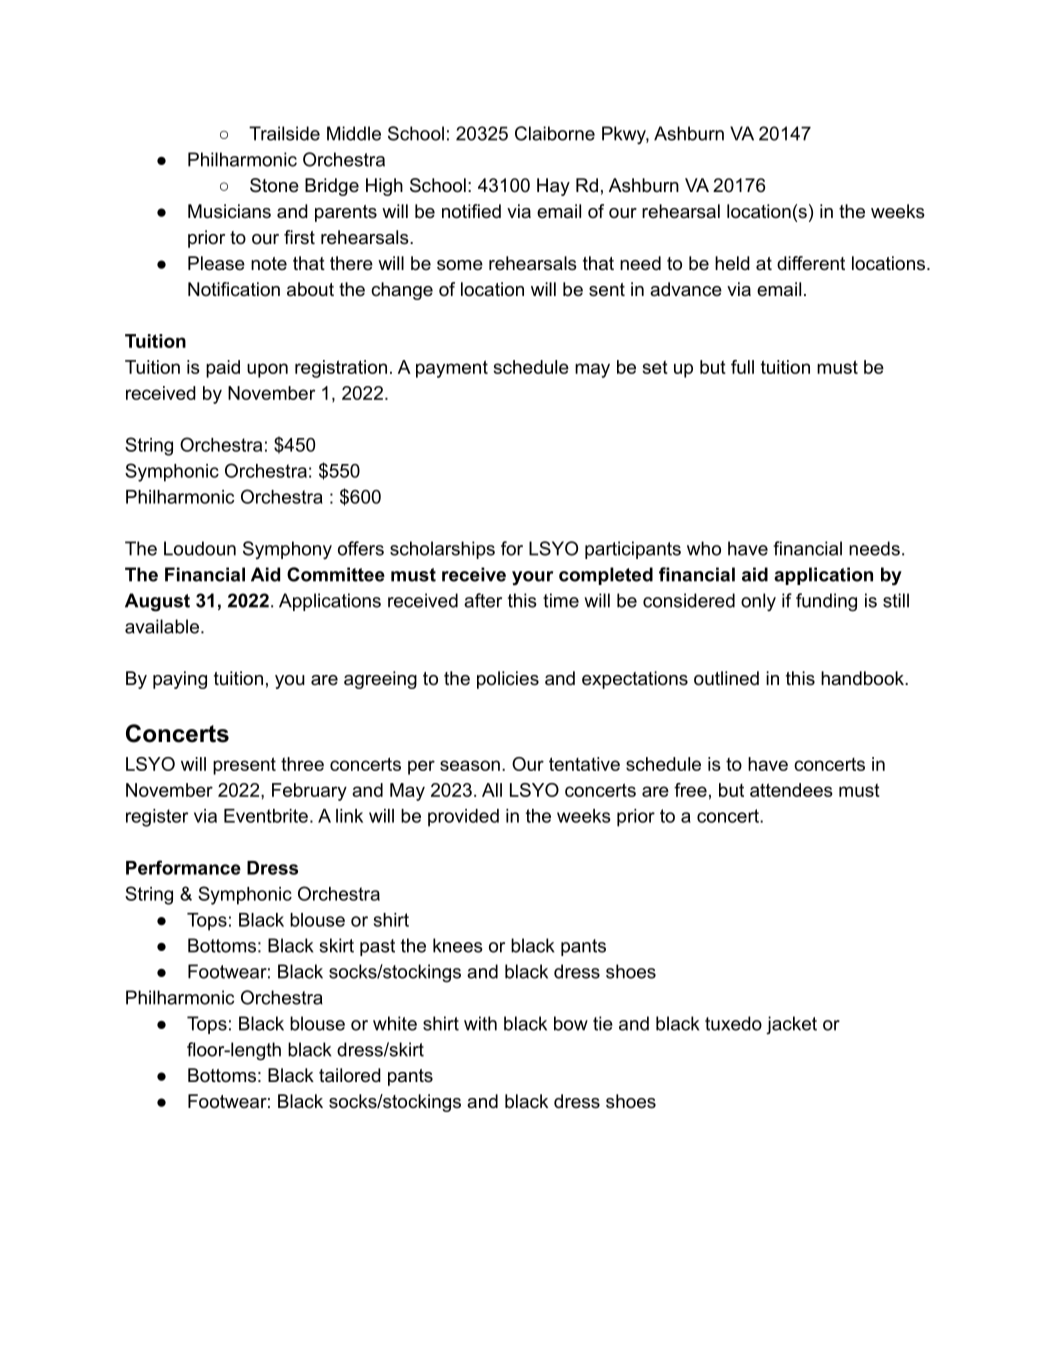 Image resolution: width=1059 pixels, height=1370 pixels. What do you see at coordinates (571, 1023) in the page?
I see `bow` at bounding box center [571, 1023].
